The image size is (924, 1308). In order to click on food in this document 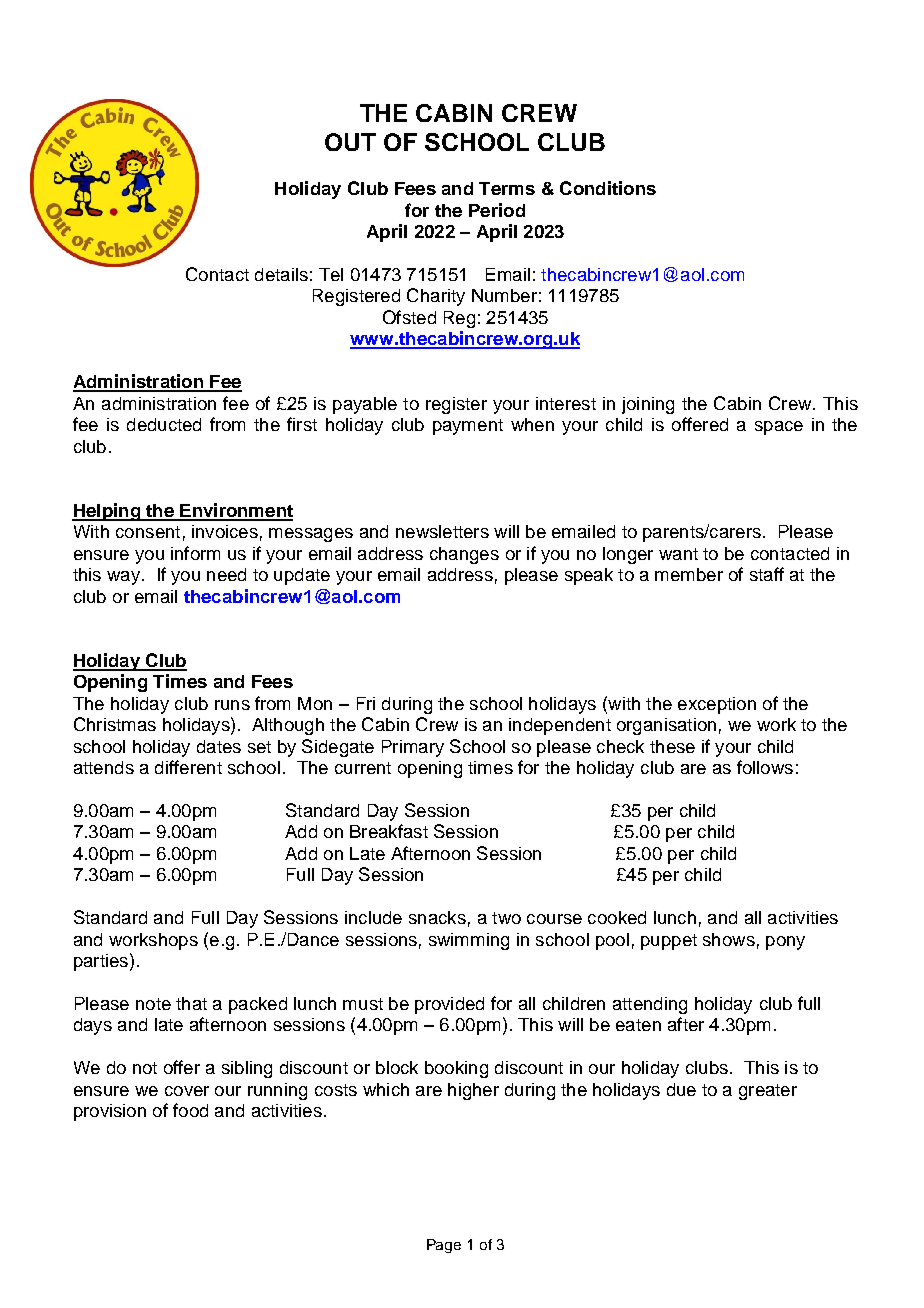, I will do `click(190, 1110)`.
